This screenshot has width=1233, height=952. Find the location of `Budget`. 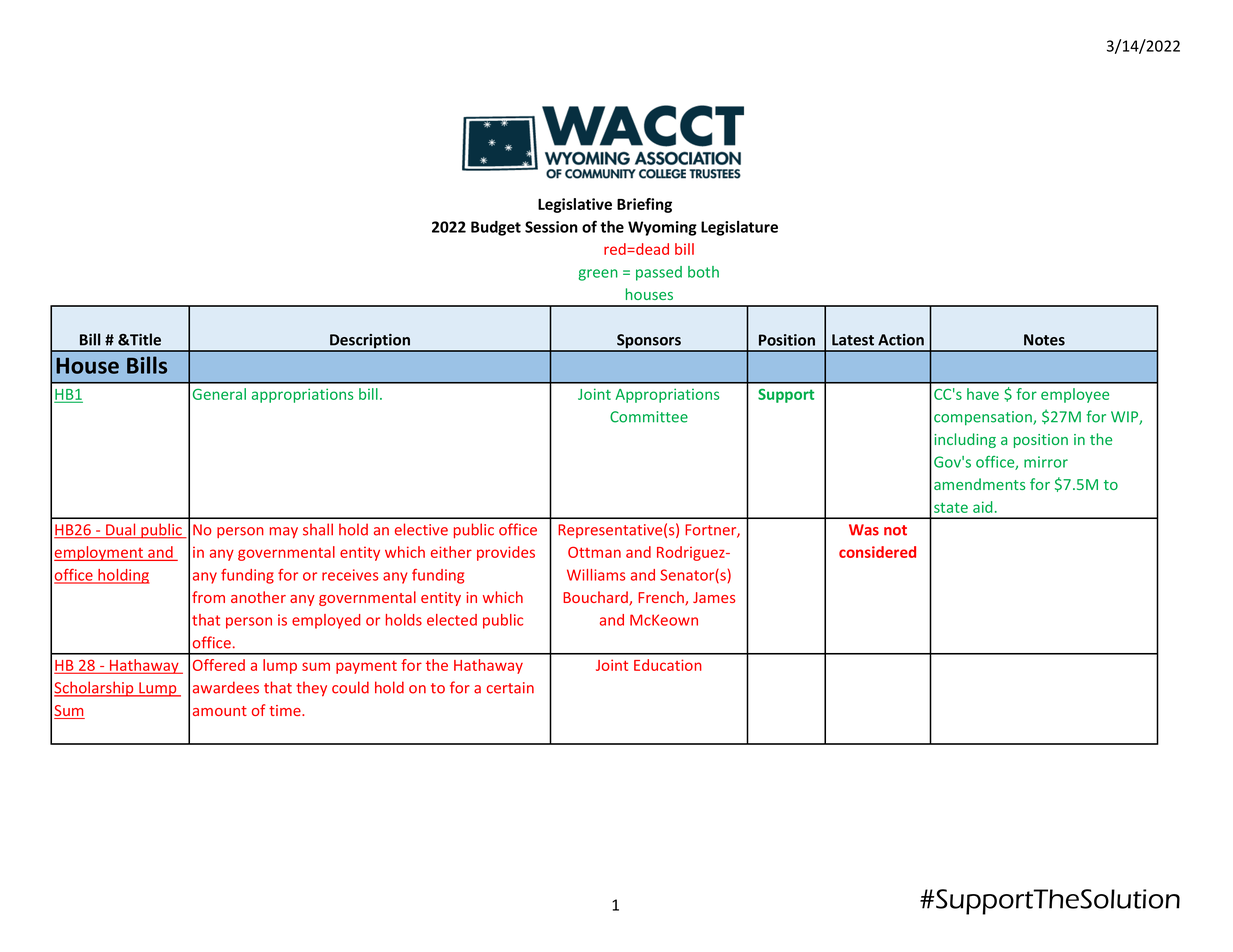

Budget is located at coordinates (496, 228).
